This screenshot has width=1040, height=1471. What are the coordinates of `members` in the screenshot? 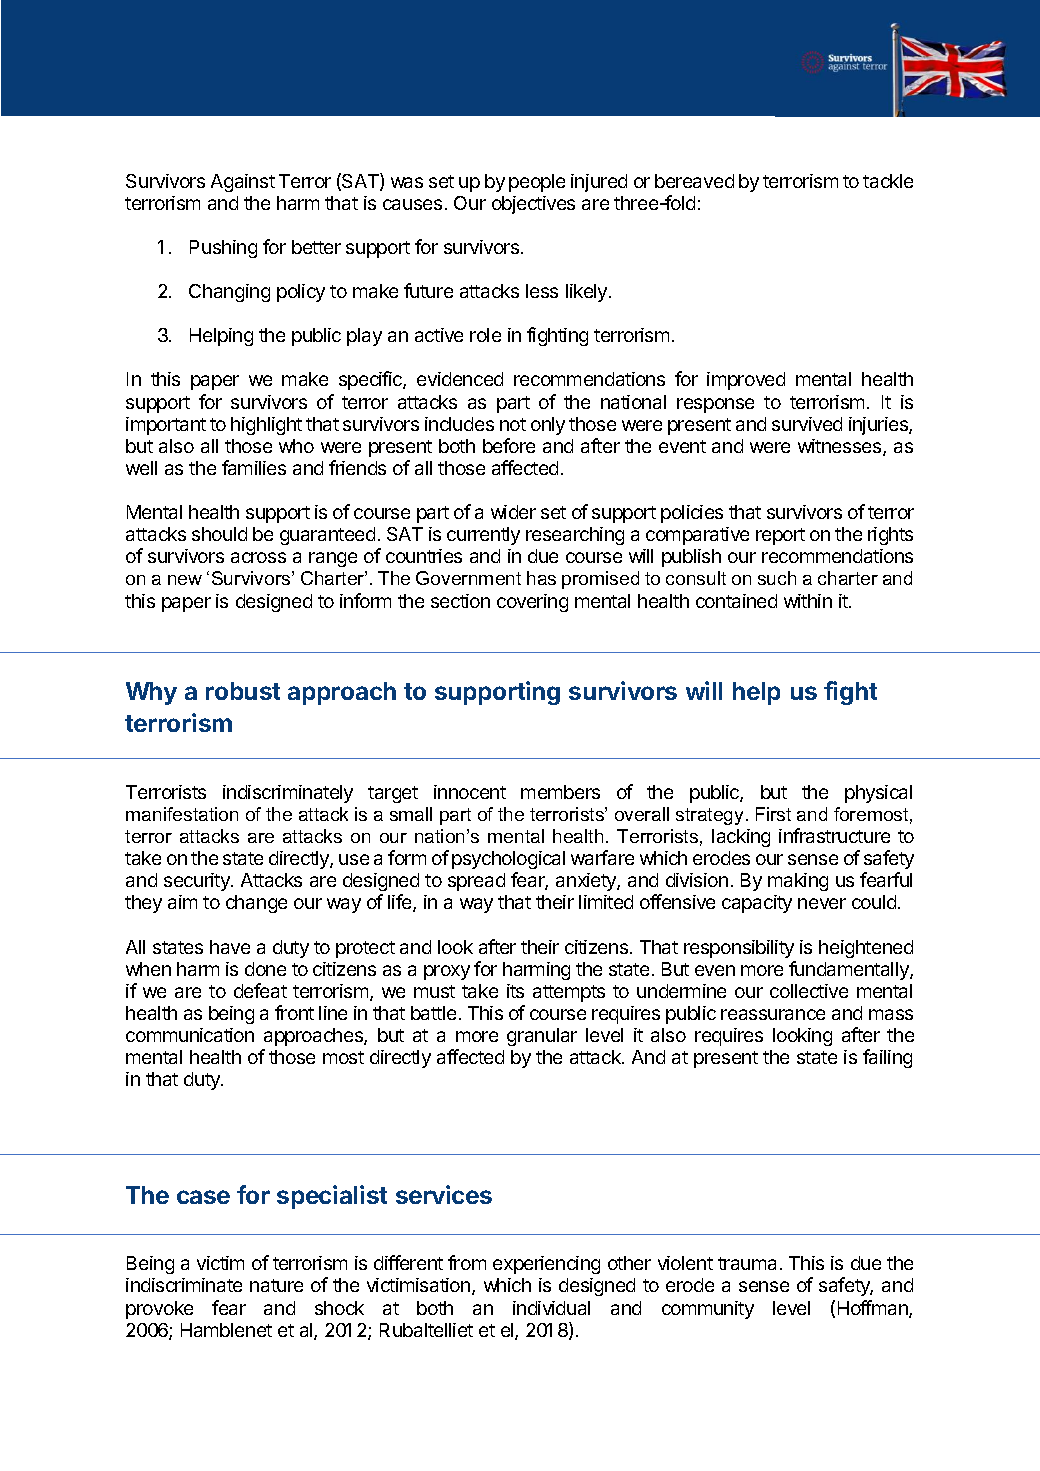 It's located at (560, 792).
